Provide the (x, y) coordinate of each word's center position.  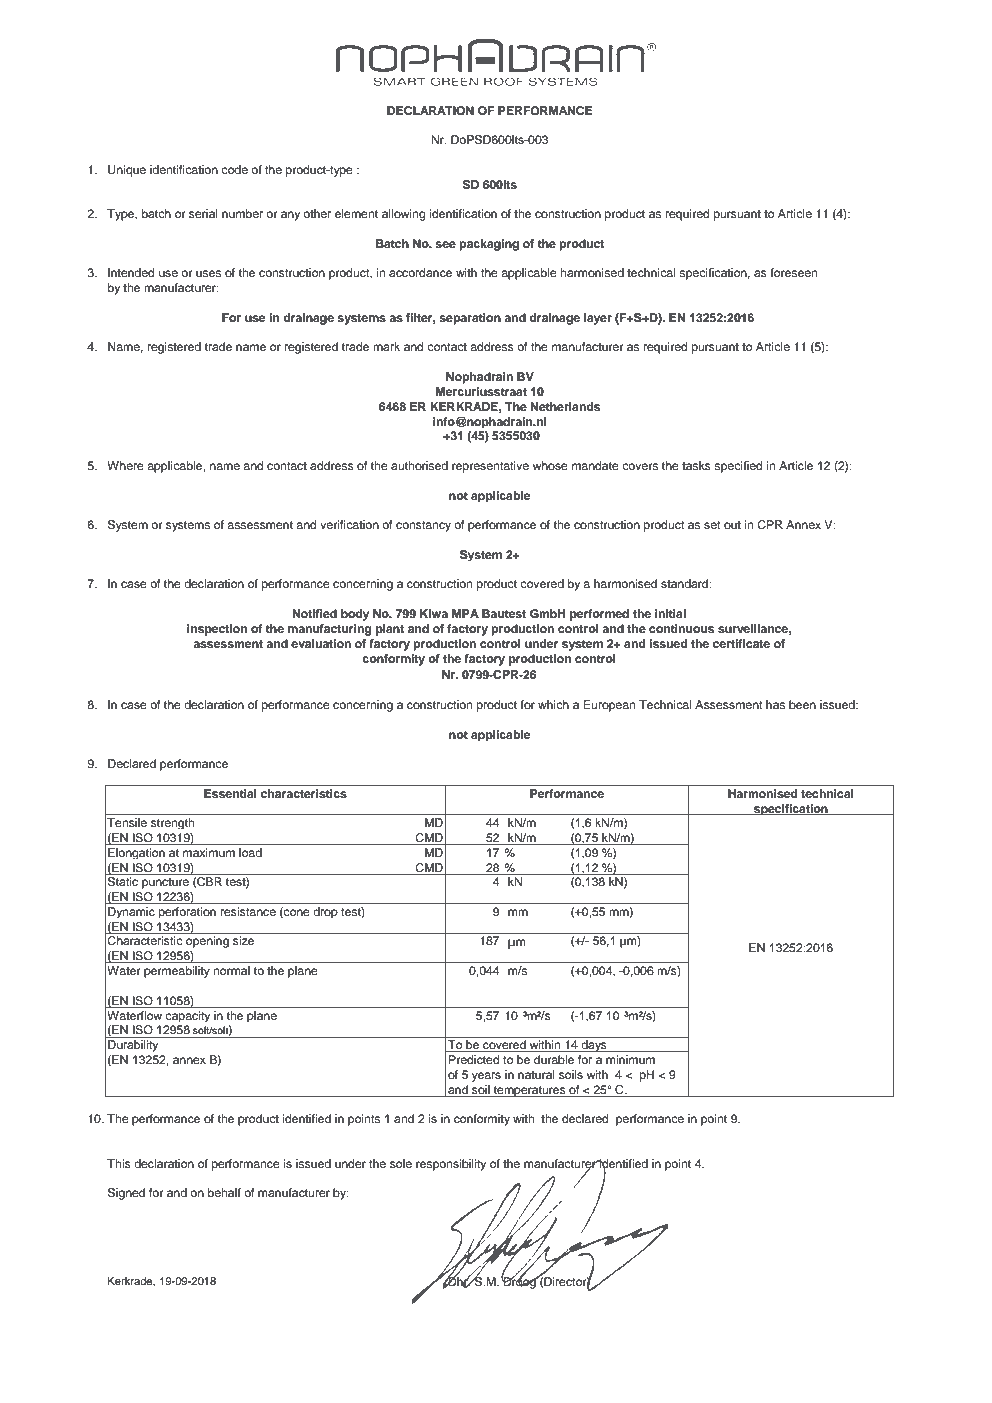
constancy (423, 526)
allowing (404, 215)
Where (125, 465)
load (250, 852)
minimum (630, 1059)
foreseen (793, 272)
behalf (224, 1192)
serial (203, 213)
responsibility (451, 1165)
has (775, 704)
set (712, 525)
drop (325, 912)
